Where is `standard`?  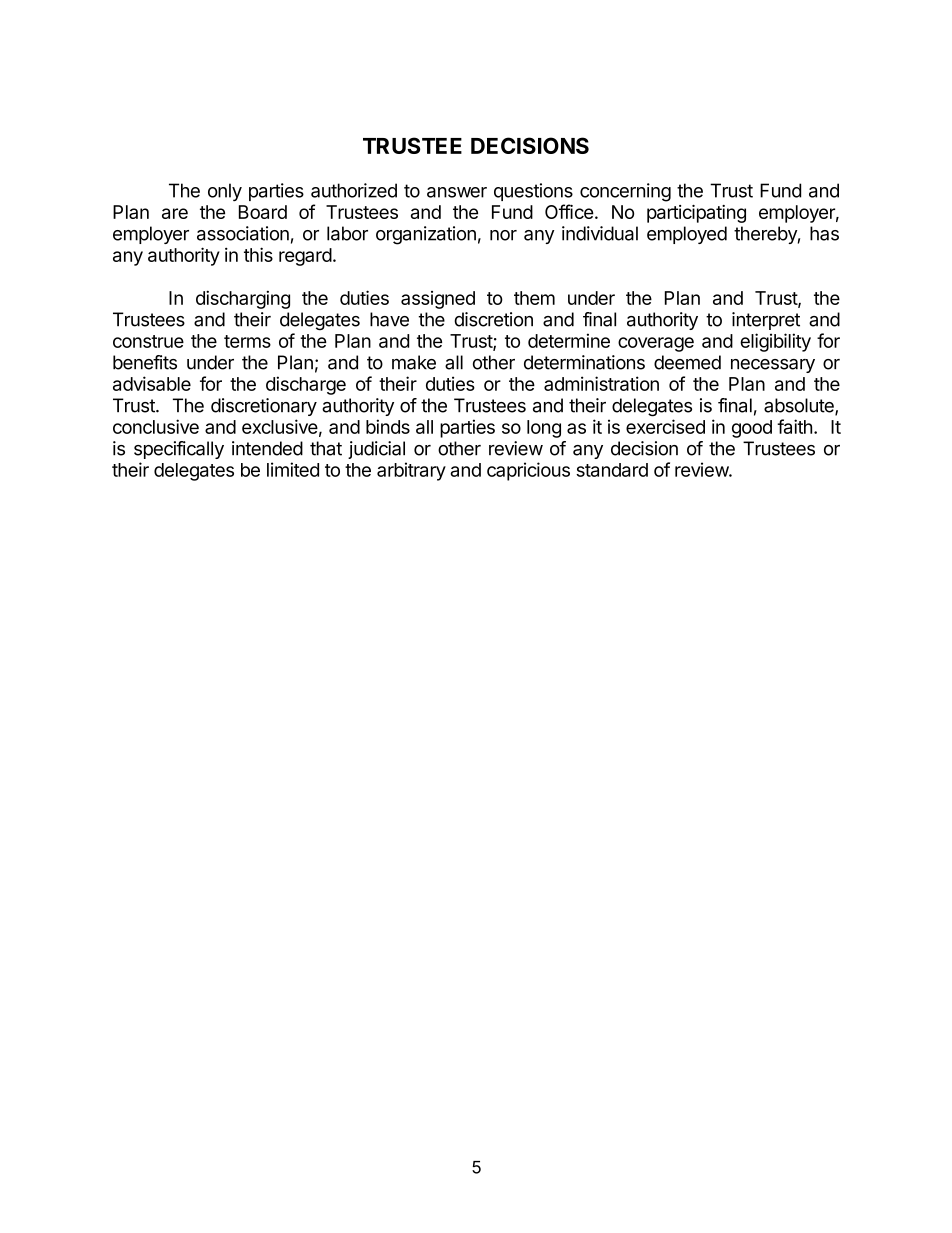
standard is located at coordinates (612, 470).
